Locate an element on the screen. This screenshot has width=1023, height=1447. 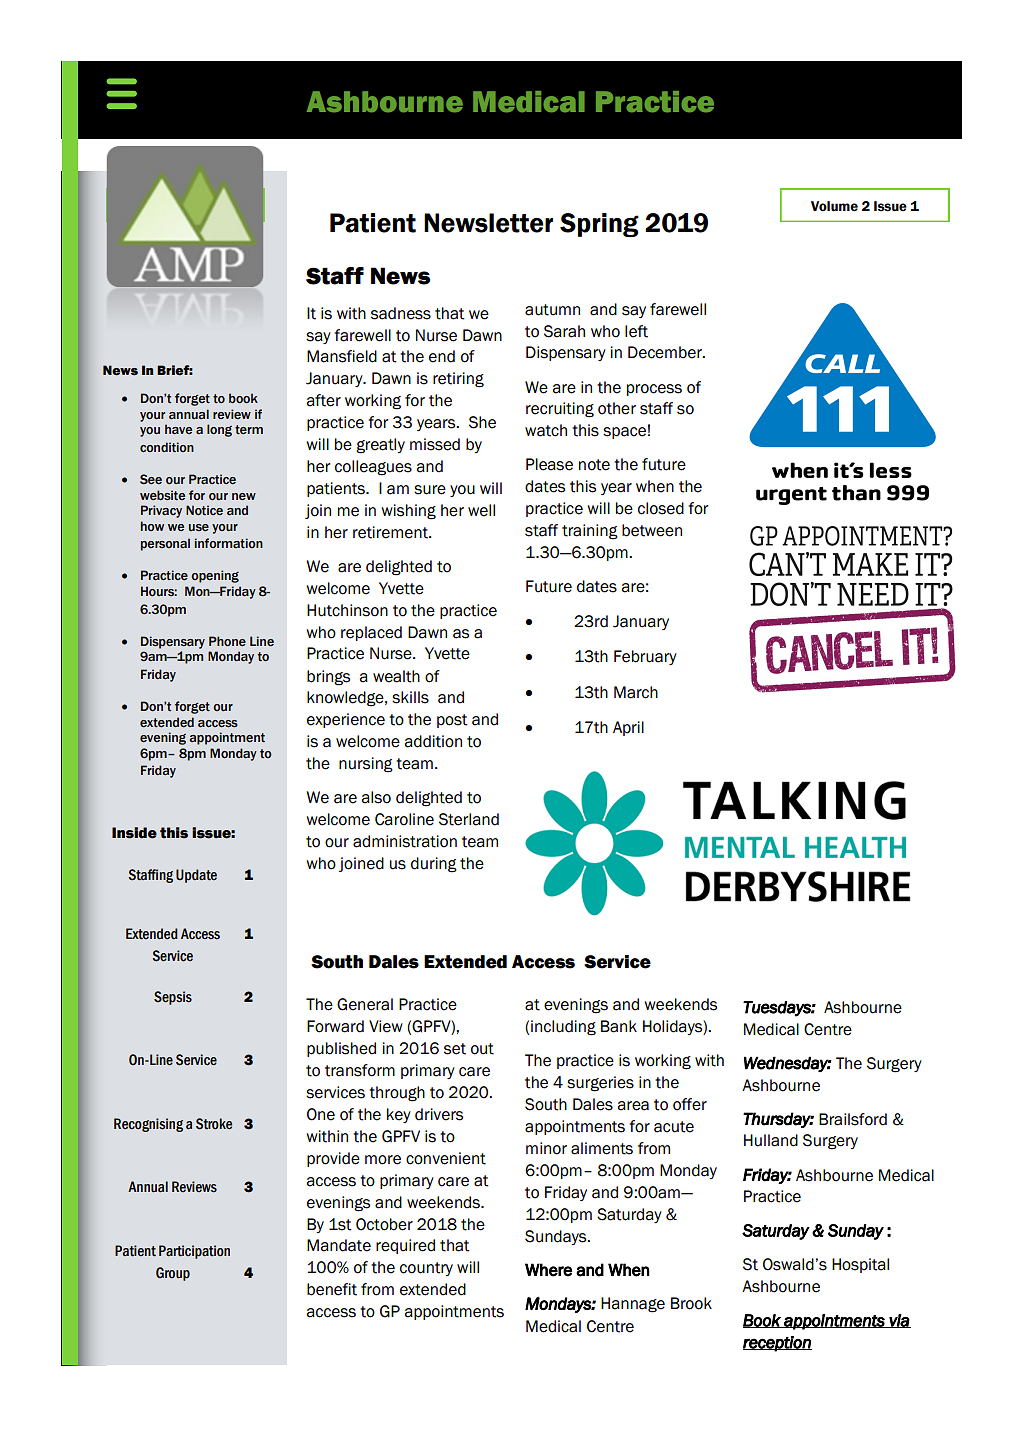
addition is located at coordinates (433, 741).
